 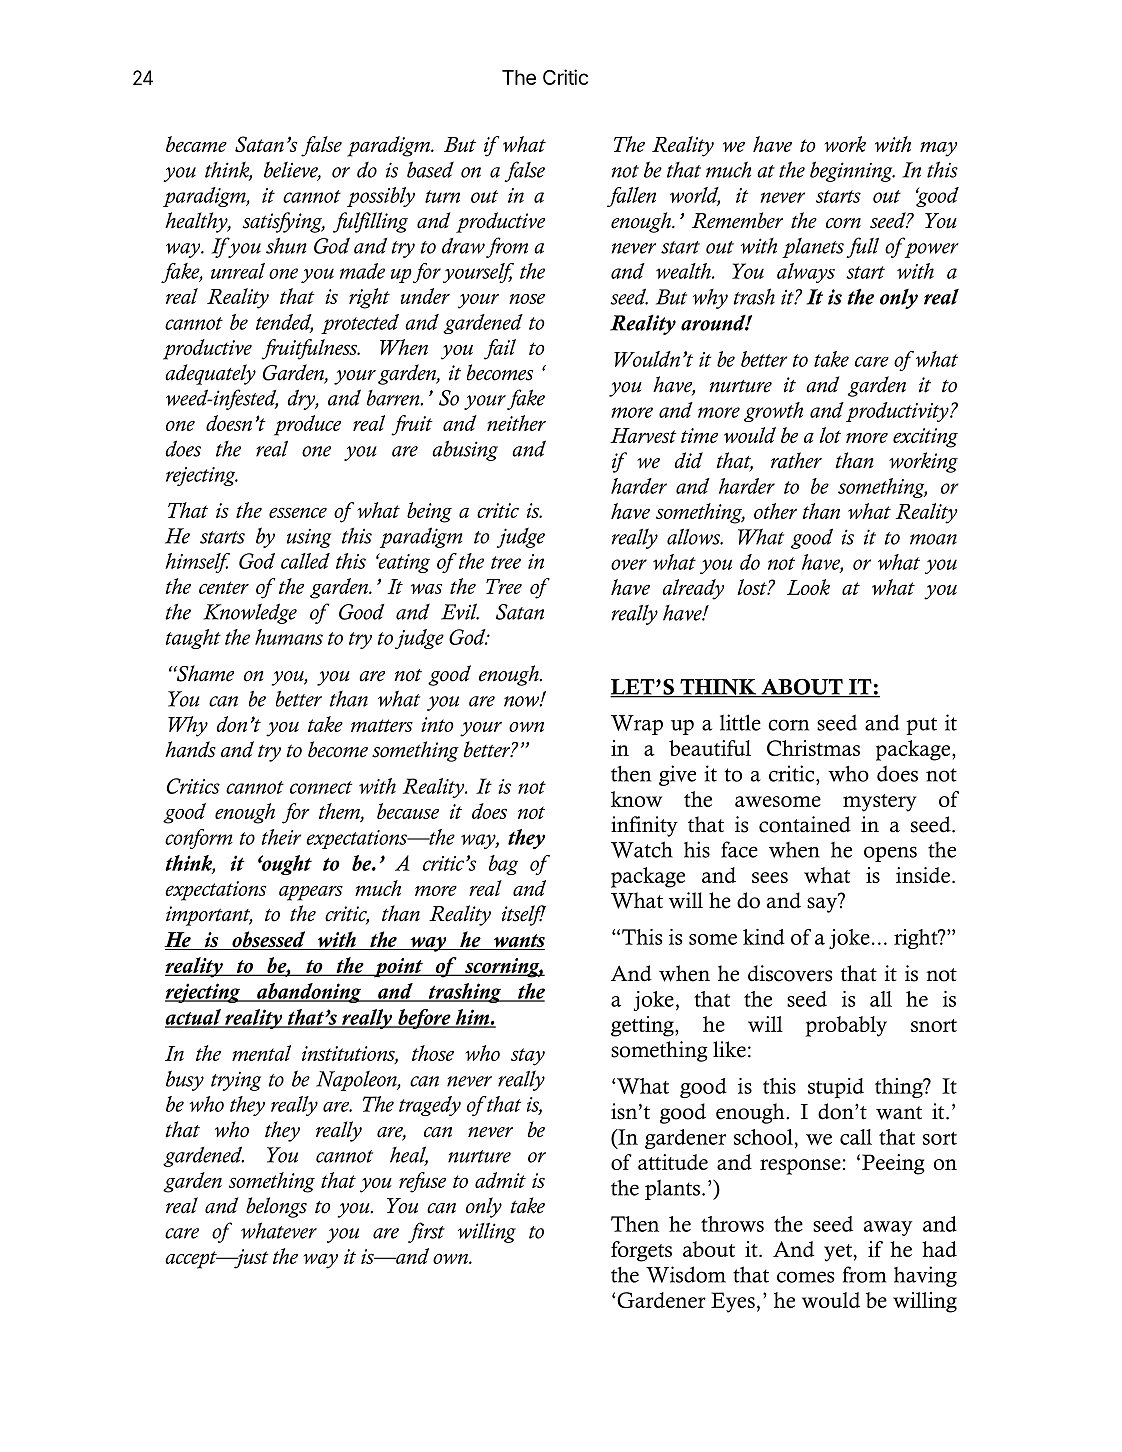 What do you see at coordinates (307, 425) in the image?
I see `produce` at bounding box center [307, 425].
